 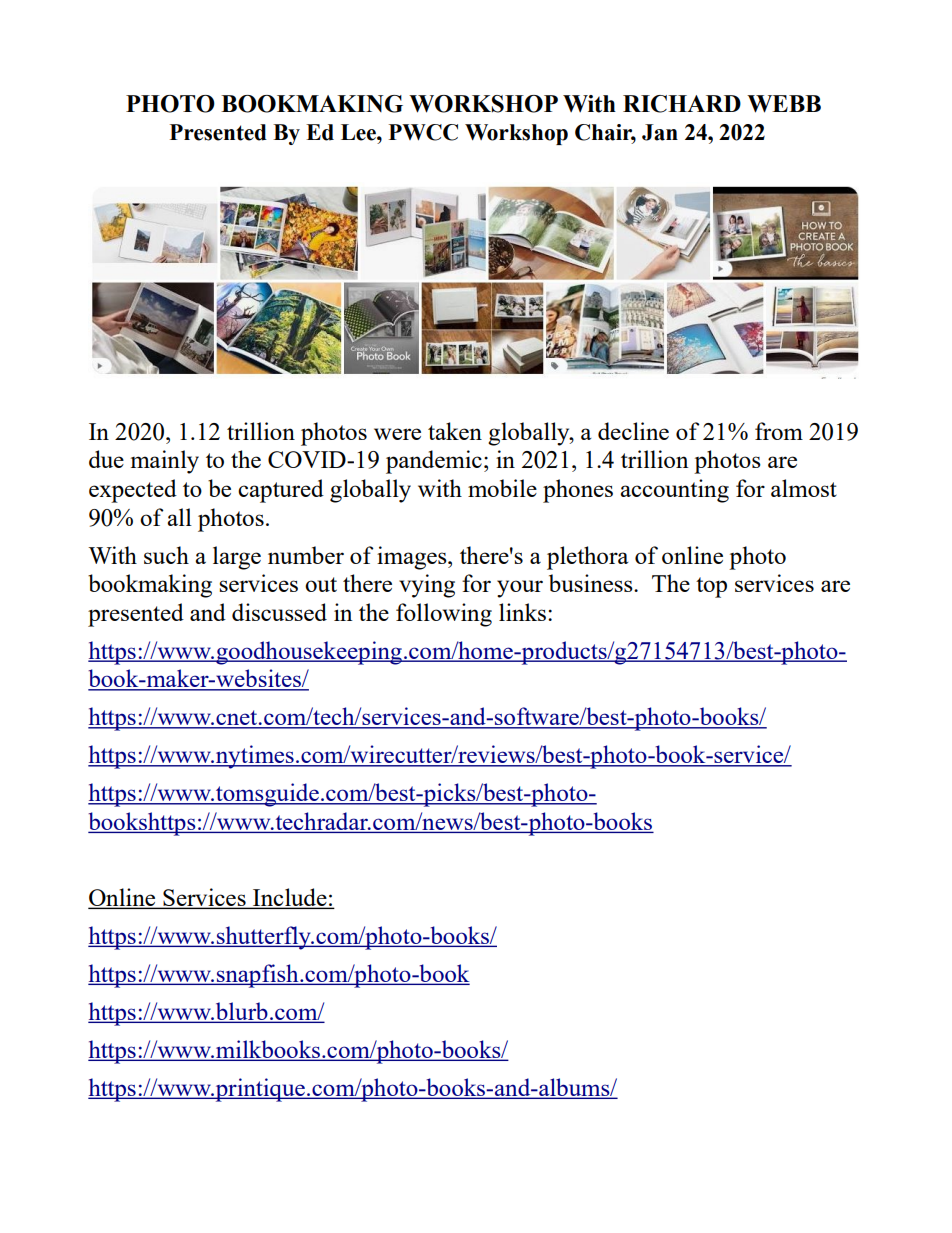 What do you see at coordinates (633, 431) in the page?
I see `decline` at bounding box center [633, 431].
